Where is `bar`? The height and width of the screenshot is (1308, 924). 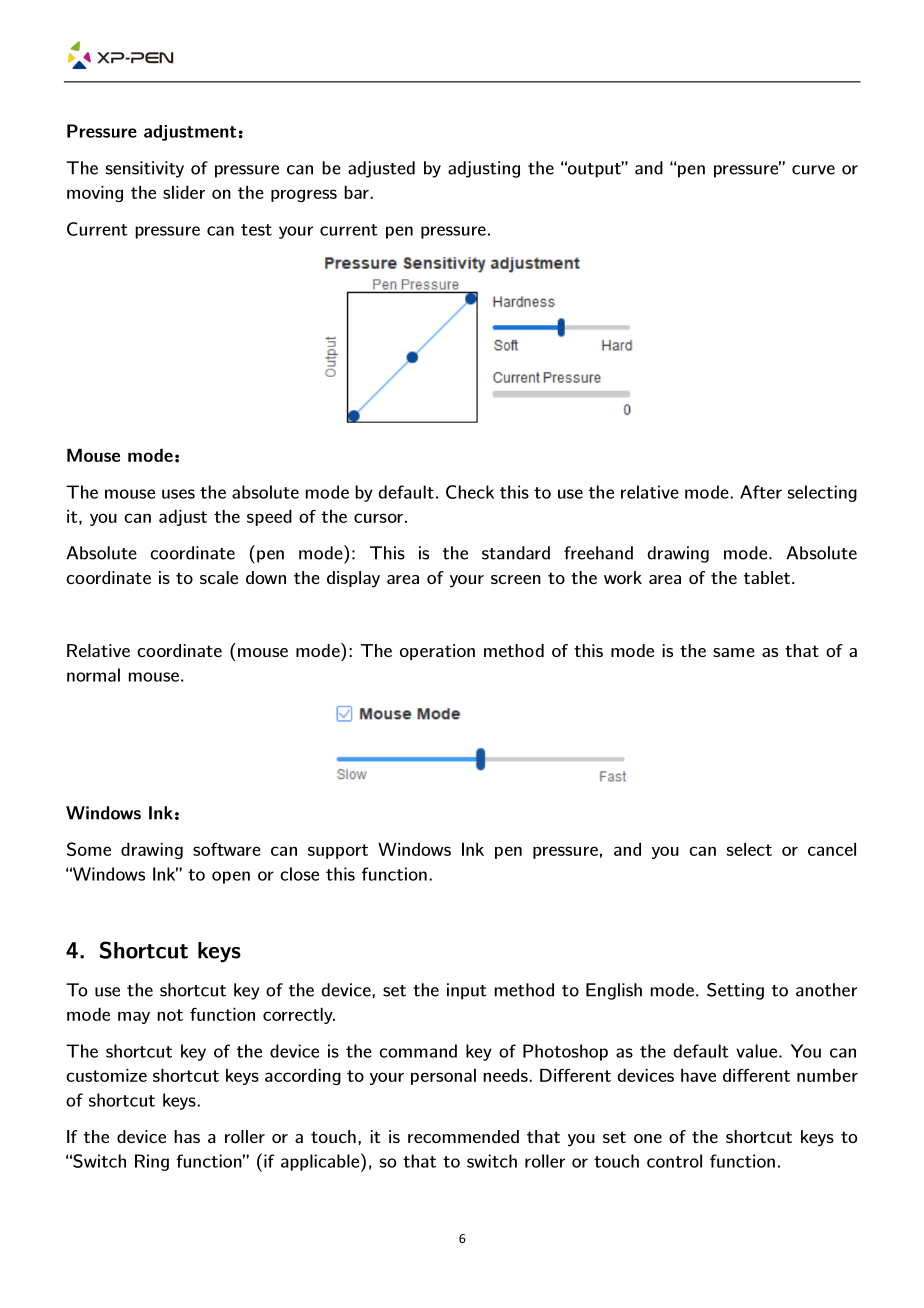
bar is located at coordinates (357, 192).
